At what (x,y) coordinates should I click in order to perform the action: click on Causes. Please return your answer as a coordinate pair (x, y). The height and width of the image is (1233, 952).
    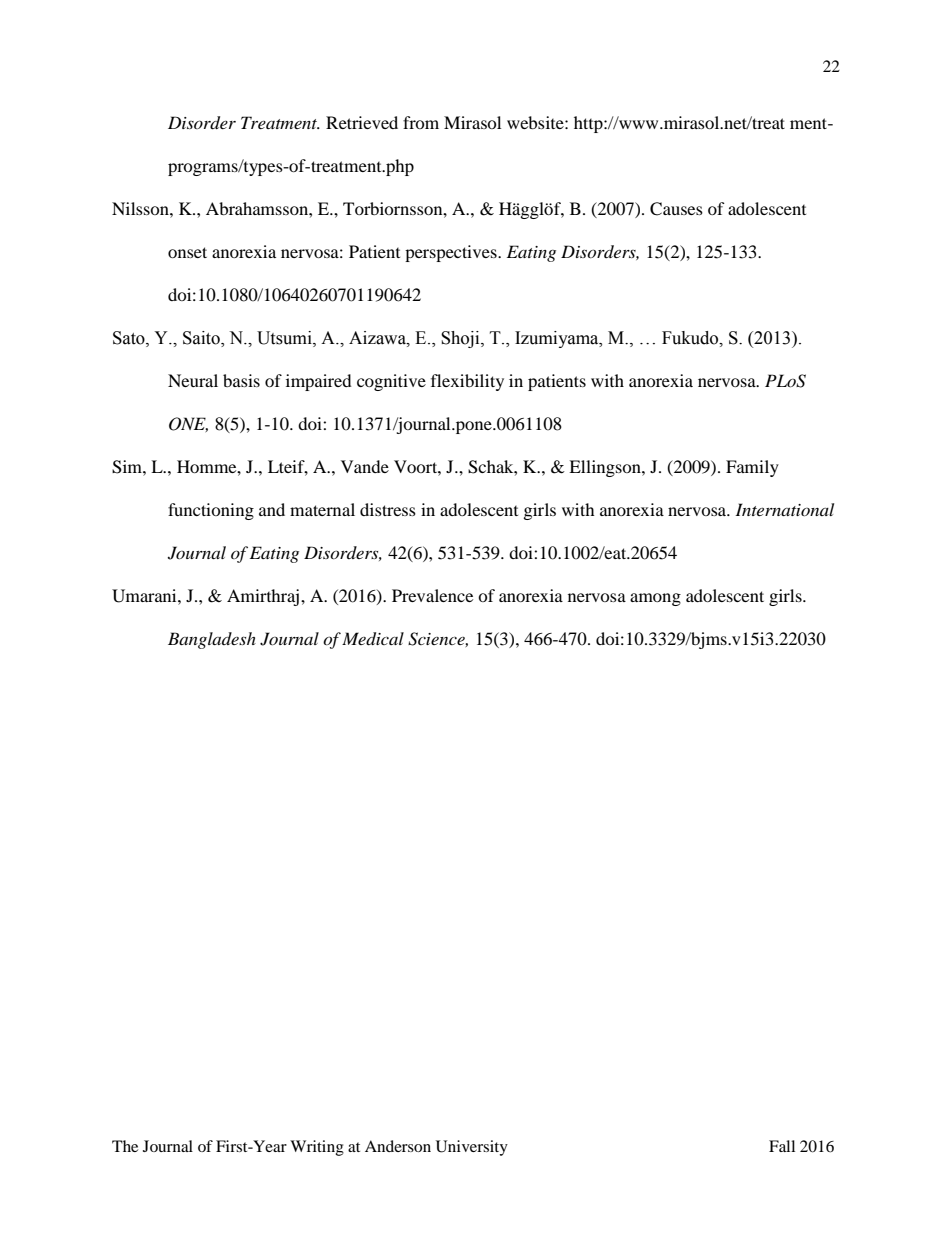
    Looking at the image, I should click on (676, 209).
